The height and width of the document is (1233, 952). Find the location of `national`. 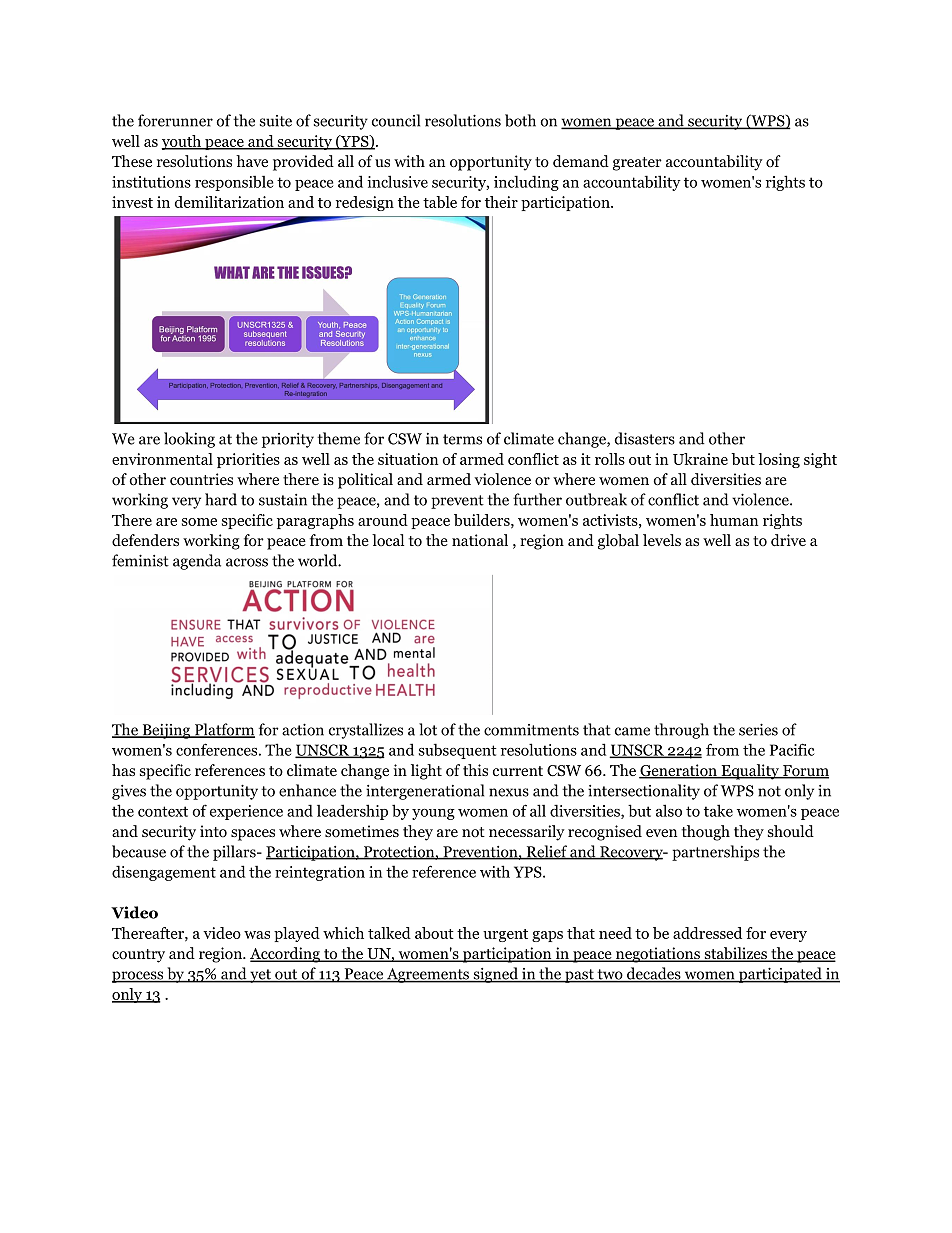

national is located at coordinates (480, 540).
